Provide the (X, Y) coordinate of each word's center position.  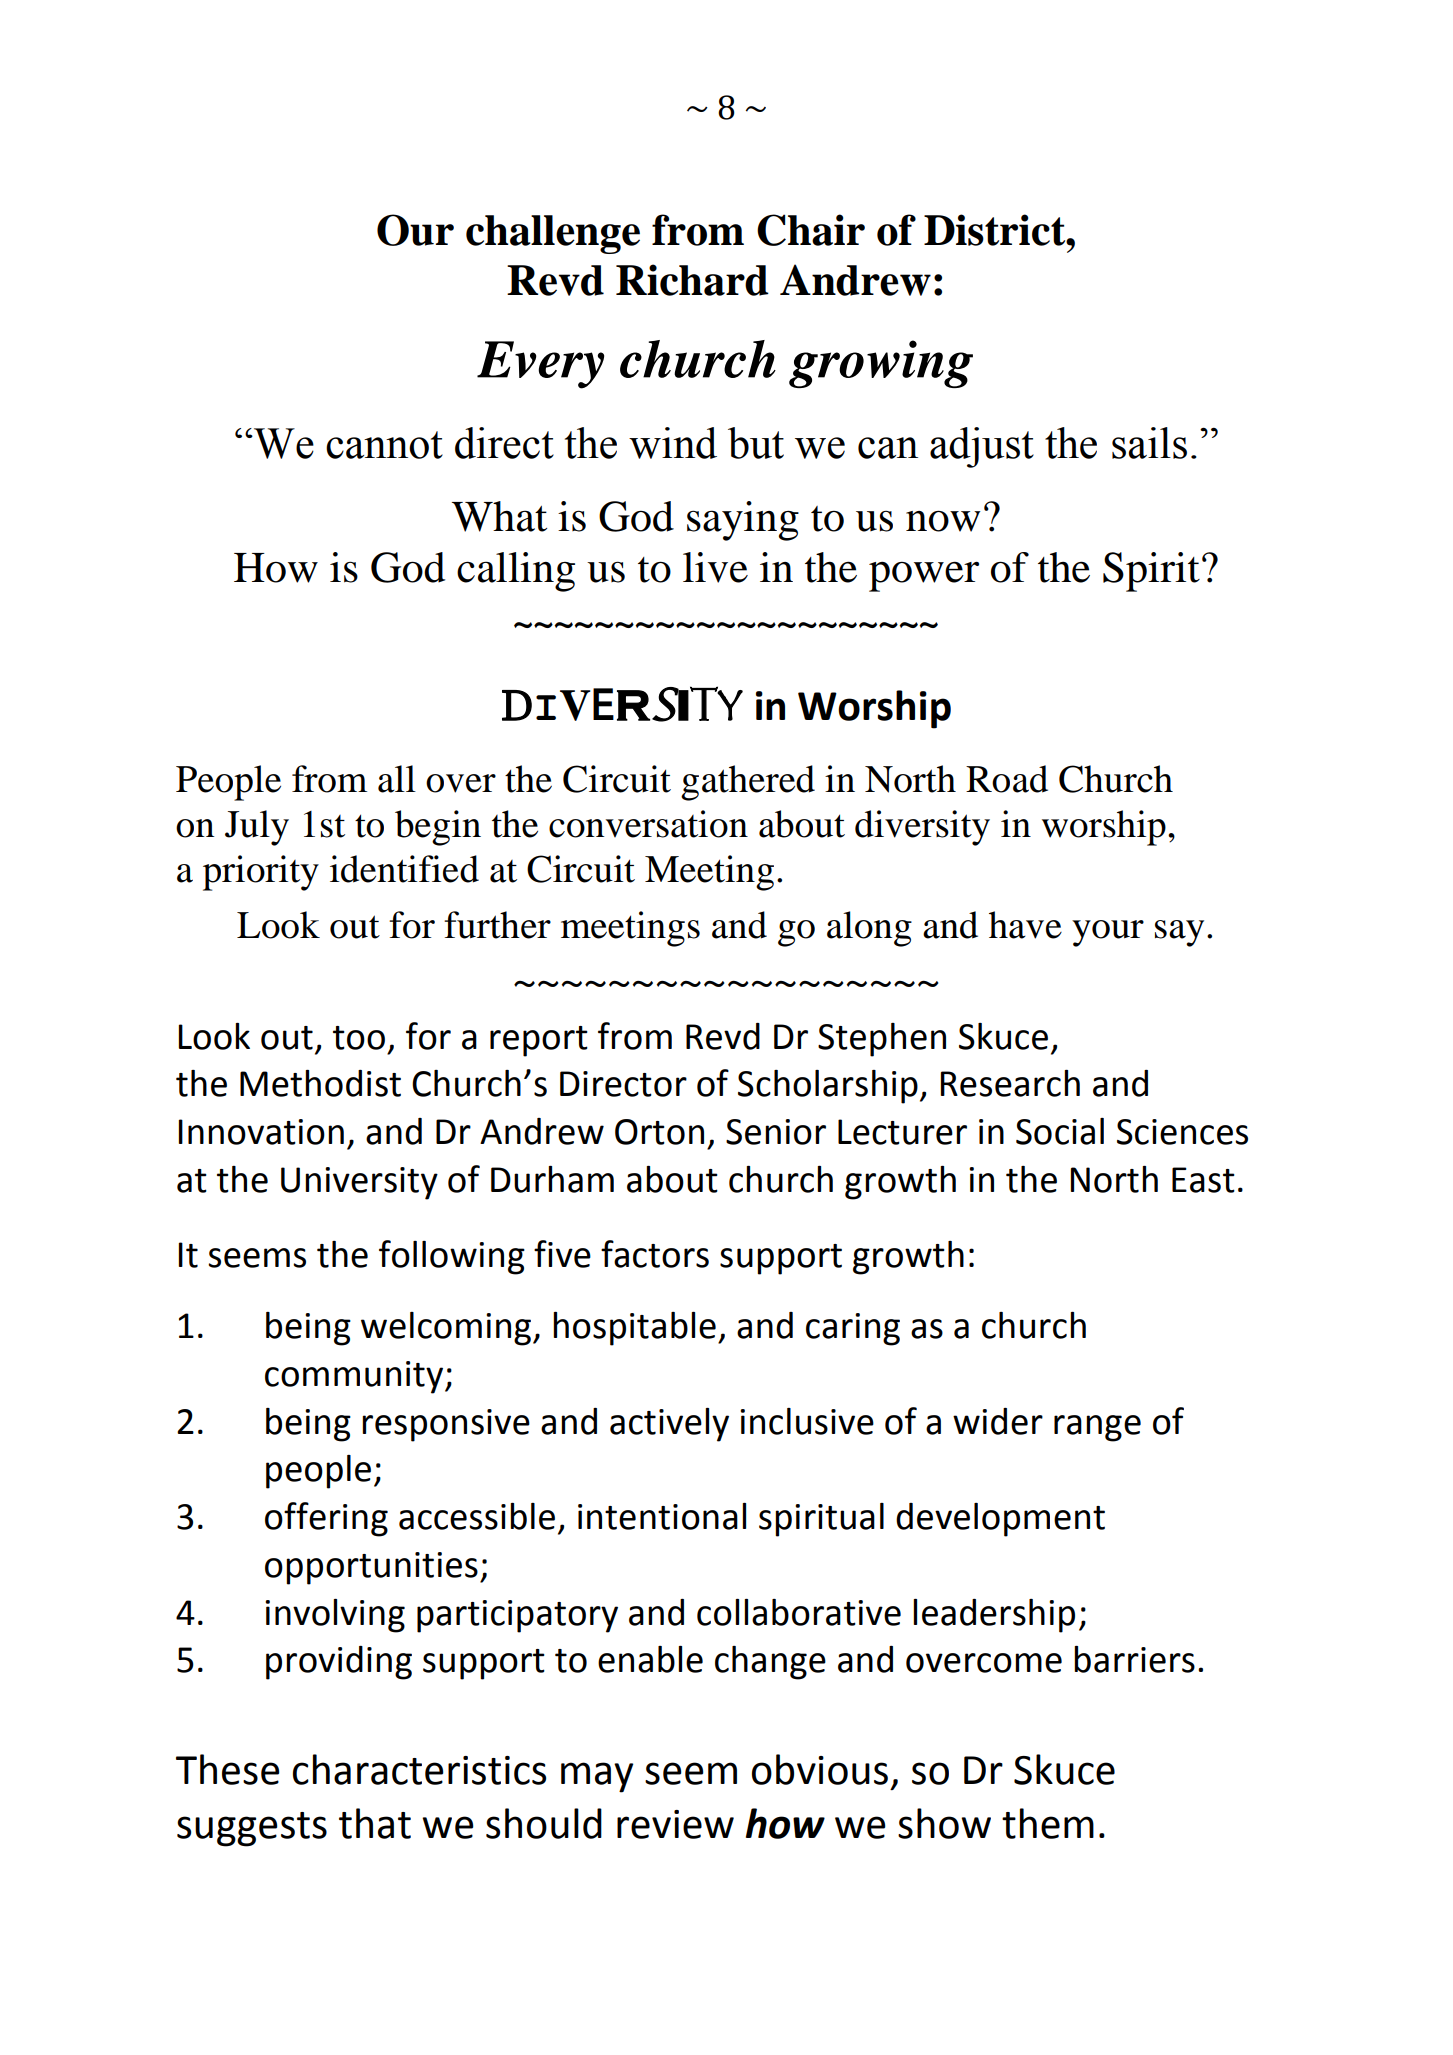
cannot (384, 445)
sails (1149, 443)
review (675, 1824)
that (375, 1823)
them (1048, 1823)
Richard (692, 280)
